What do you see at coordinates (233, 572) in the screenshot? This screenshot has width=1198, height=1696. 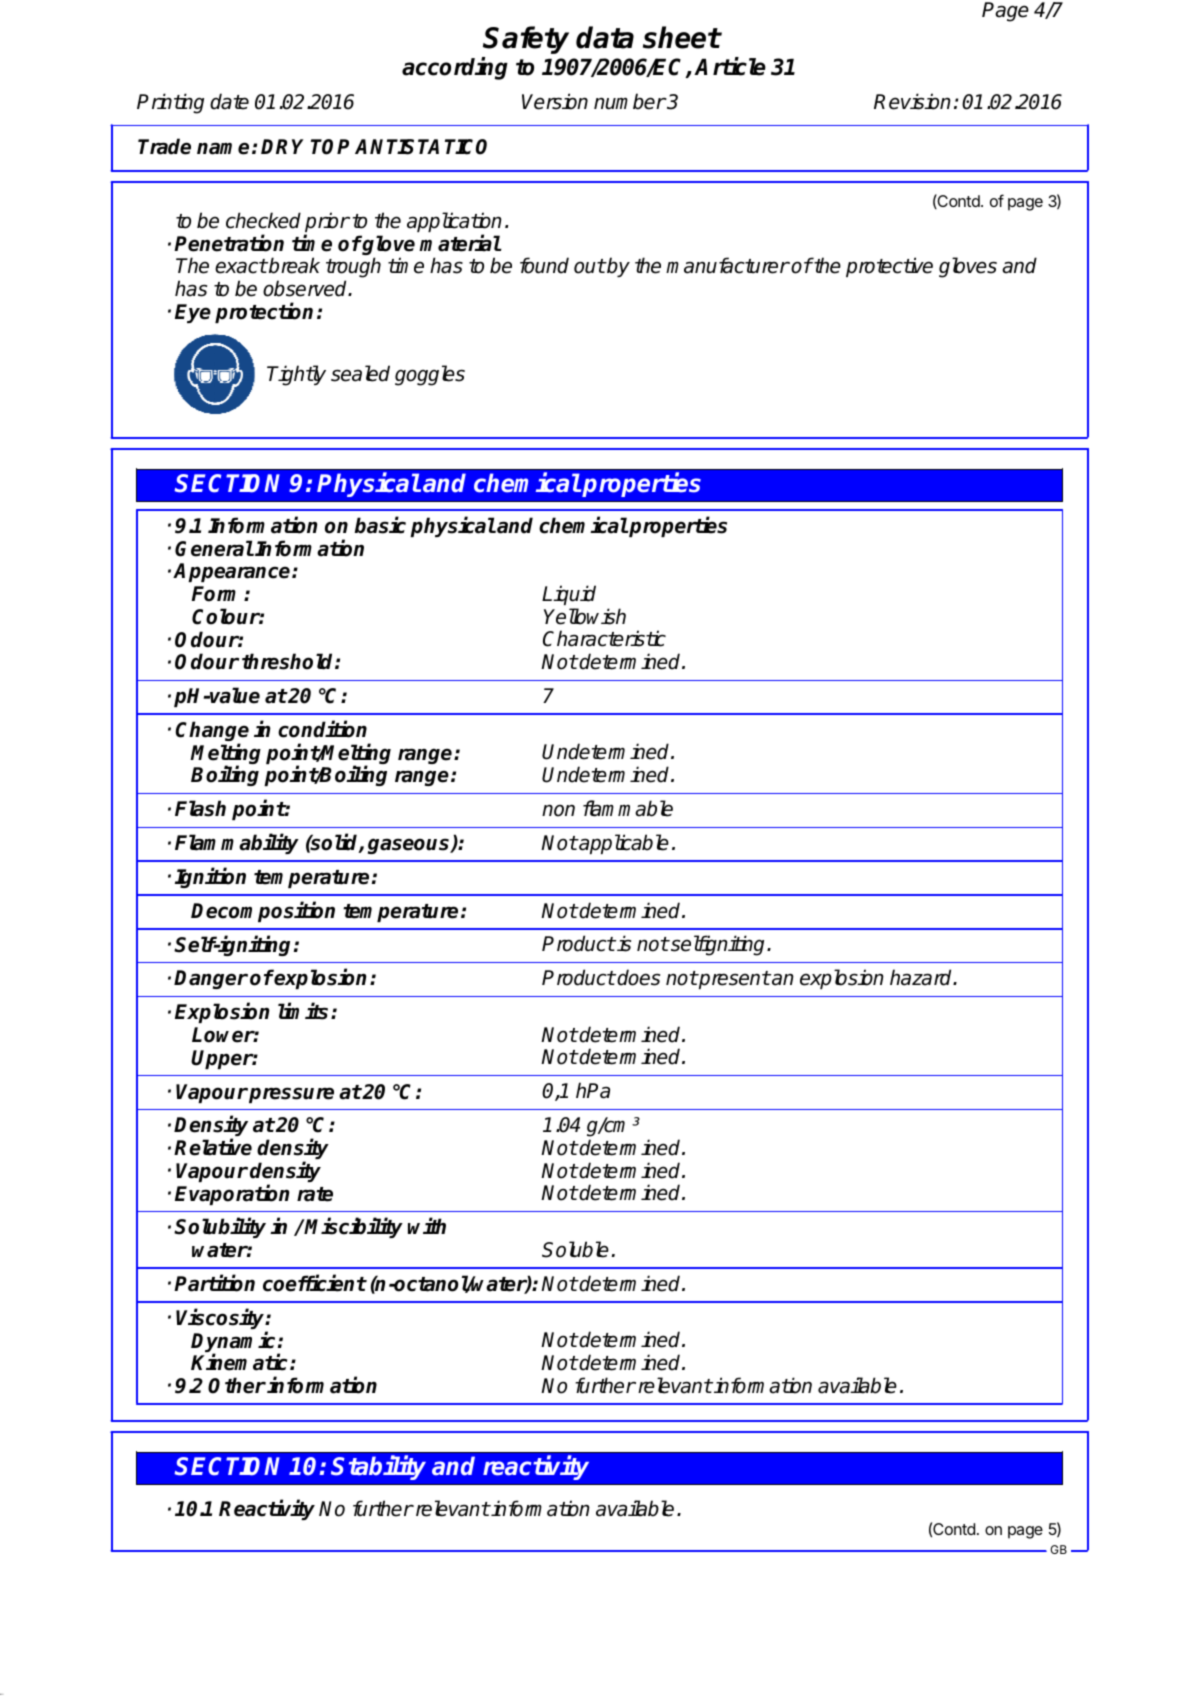 I see `Appearance` at bounding box center [233, 572].
